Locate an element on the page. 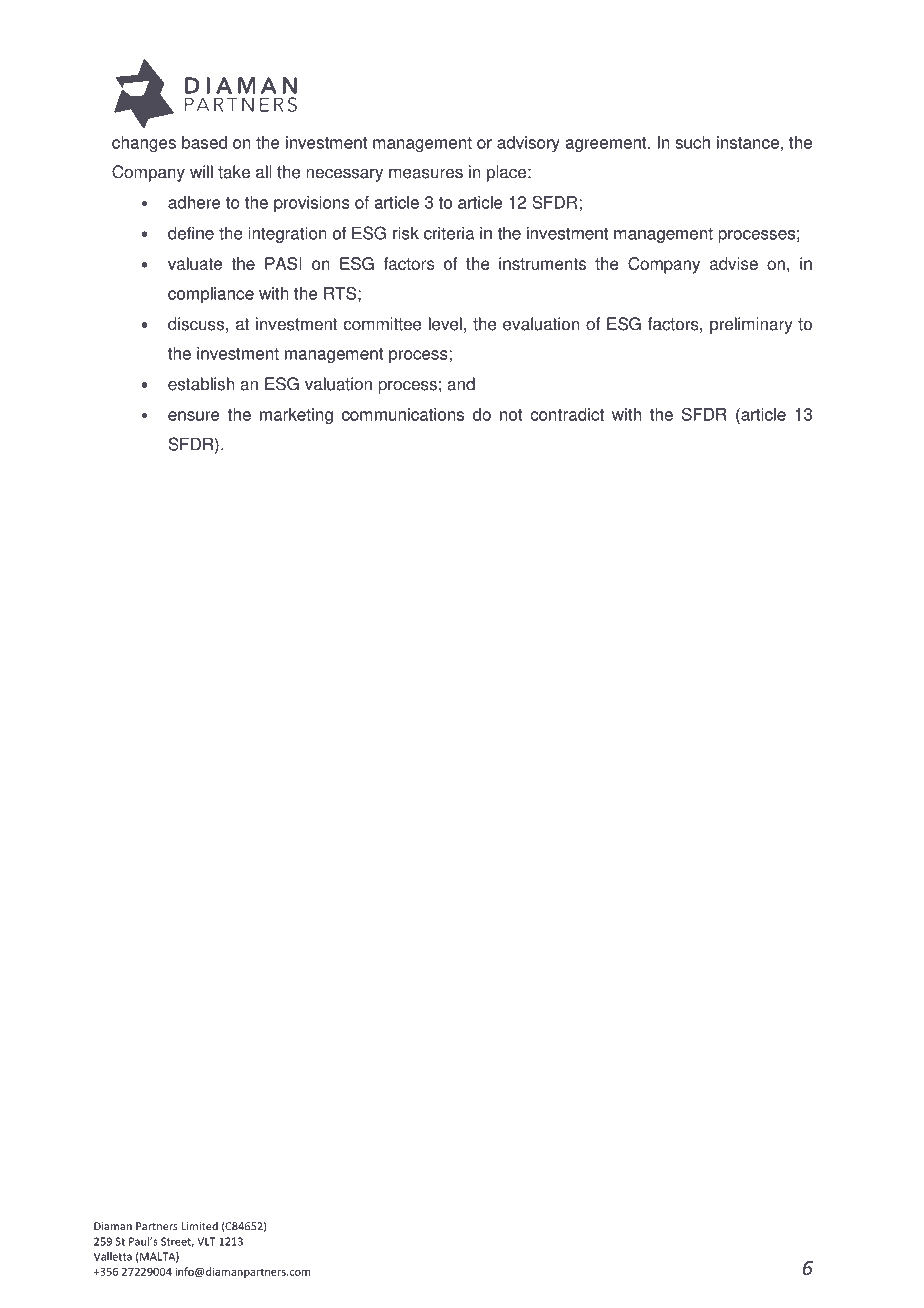 The height and width of the page is (1308, 924). ensure is located at coordinates (194, 416).
